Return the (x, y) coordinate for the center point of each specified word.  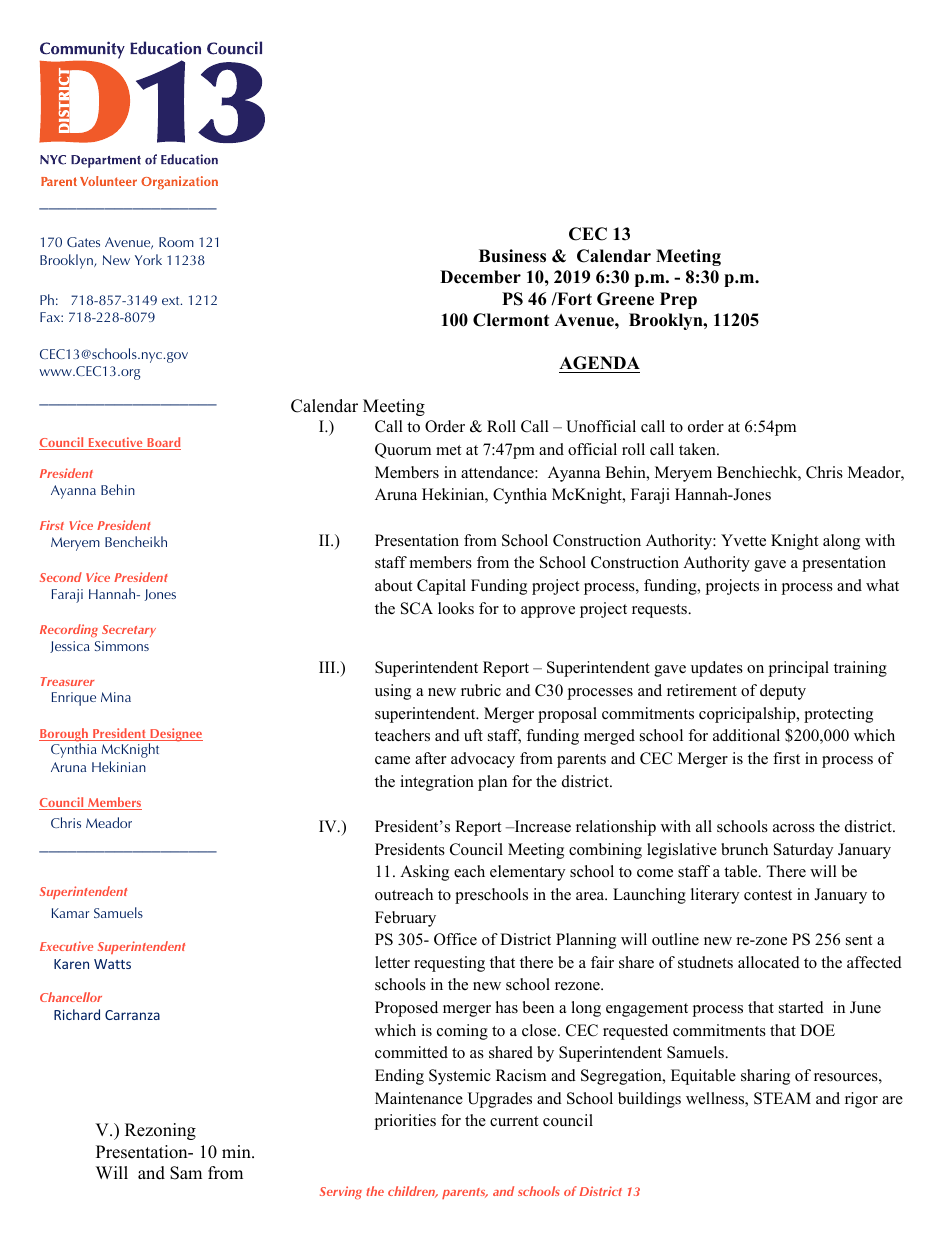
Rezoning (160, 1131)
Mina (116, 697)
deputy (783, 692)
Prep (678, 300)
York (148, 259)
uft (473, 735)
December (480, 277)
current (514, 1121)
